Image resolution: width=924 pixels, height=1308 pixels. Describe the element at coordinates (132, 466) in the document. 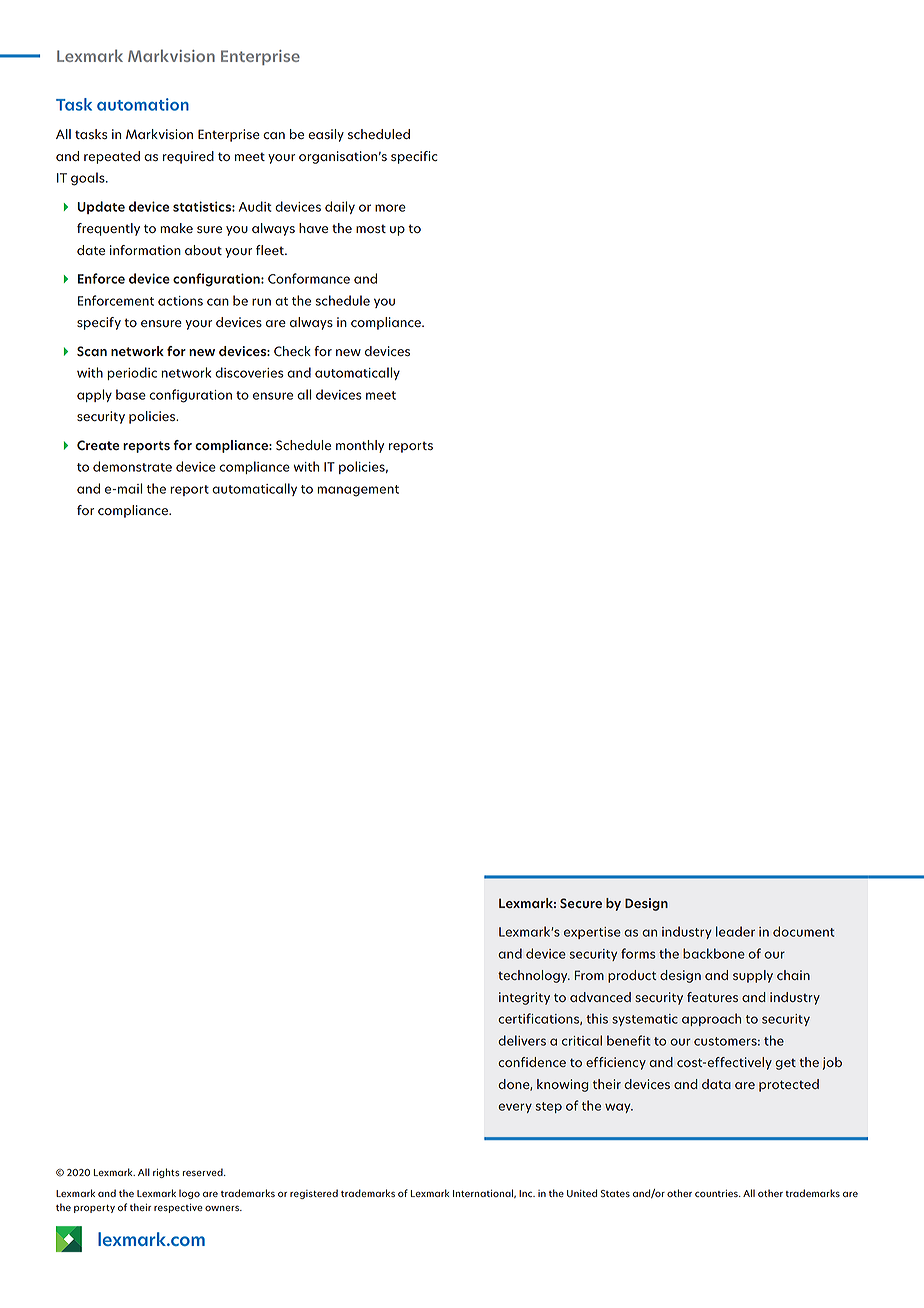

I see `demonstrate` at that location.
